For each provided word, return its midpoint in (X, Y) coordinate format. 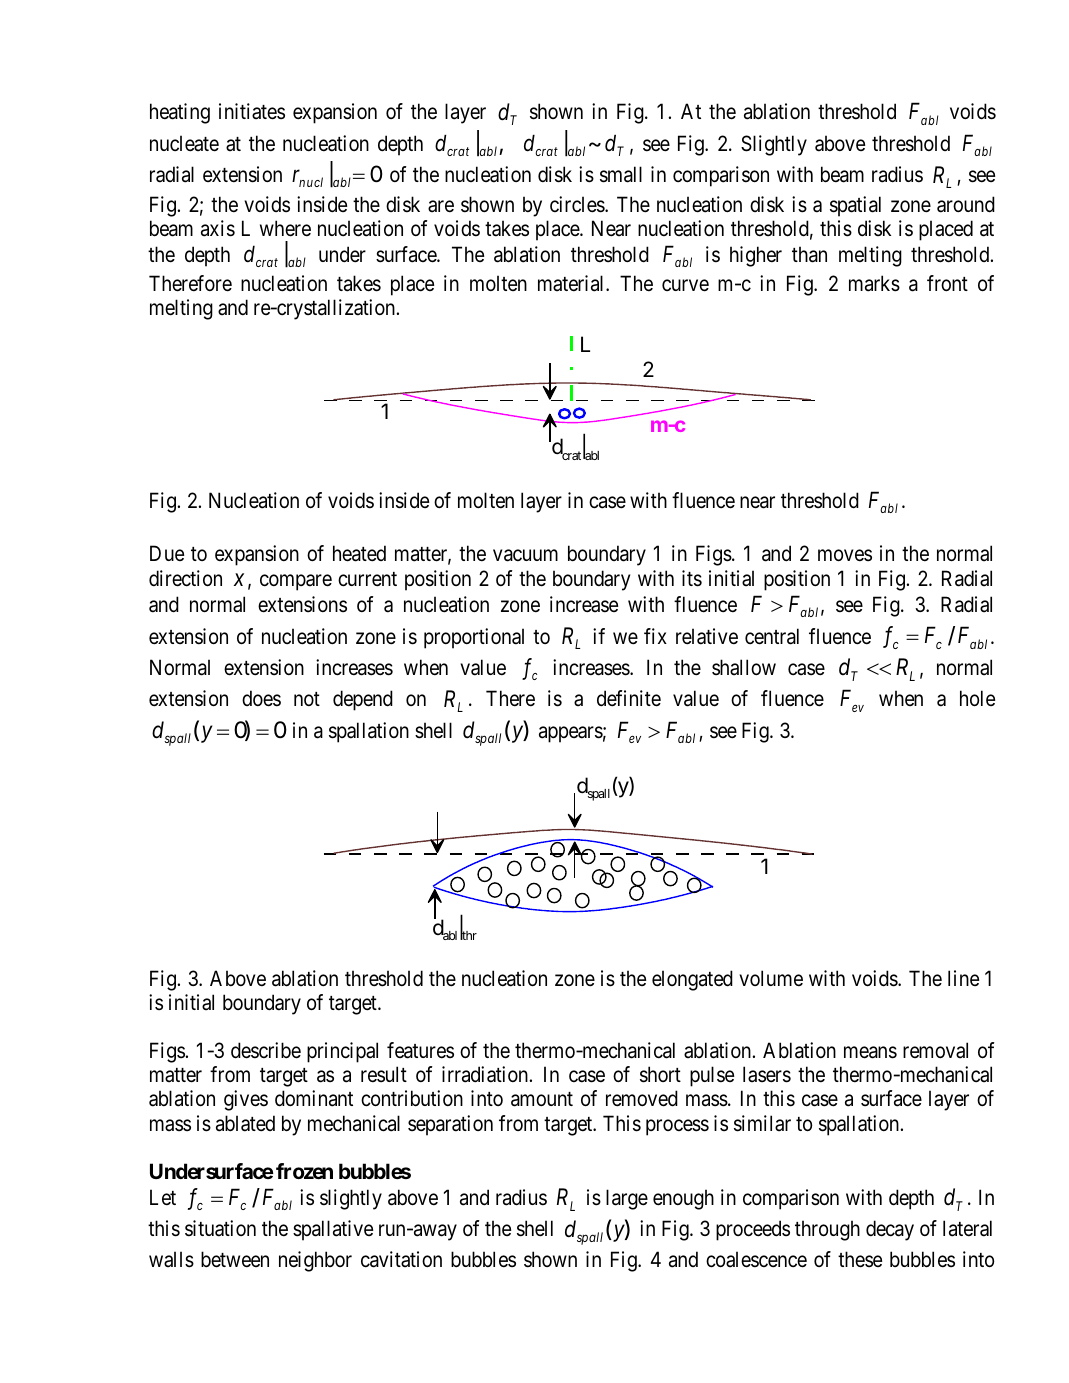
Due (167, 553)
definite (629, 698)
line (963, 978)
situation (220, 1228)
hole (977, 698)
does (261, 698)
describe (266, 1050)
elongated (692, 980)
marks (874, 283)
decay (890, 1230)
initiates (252, 111)
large (627, 1199)
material (572, 283)
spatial (855, 206)
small (621, 174)
